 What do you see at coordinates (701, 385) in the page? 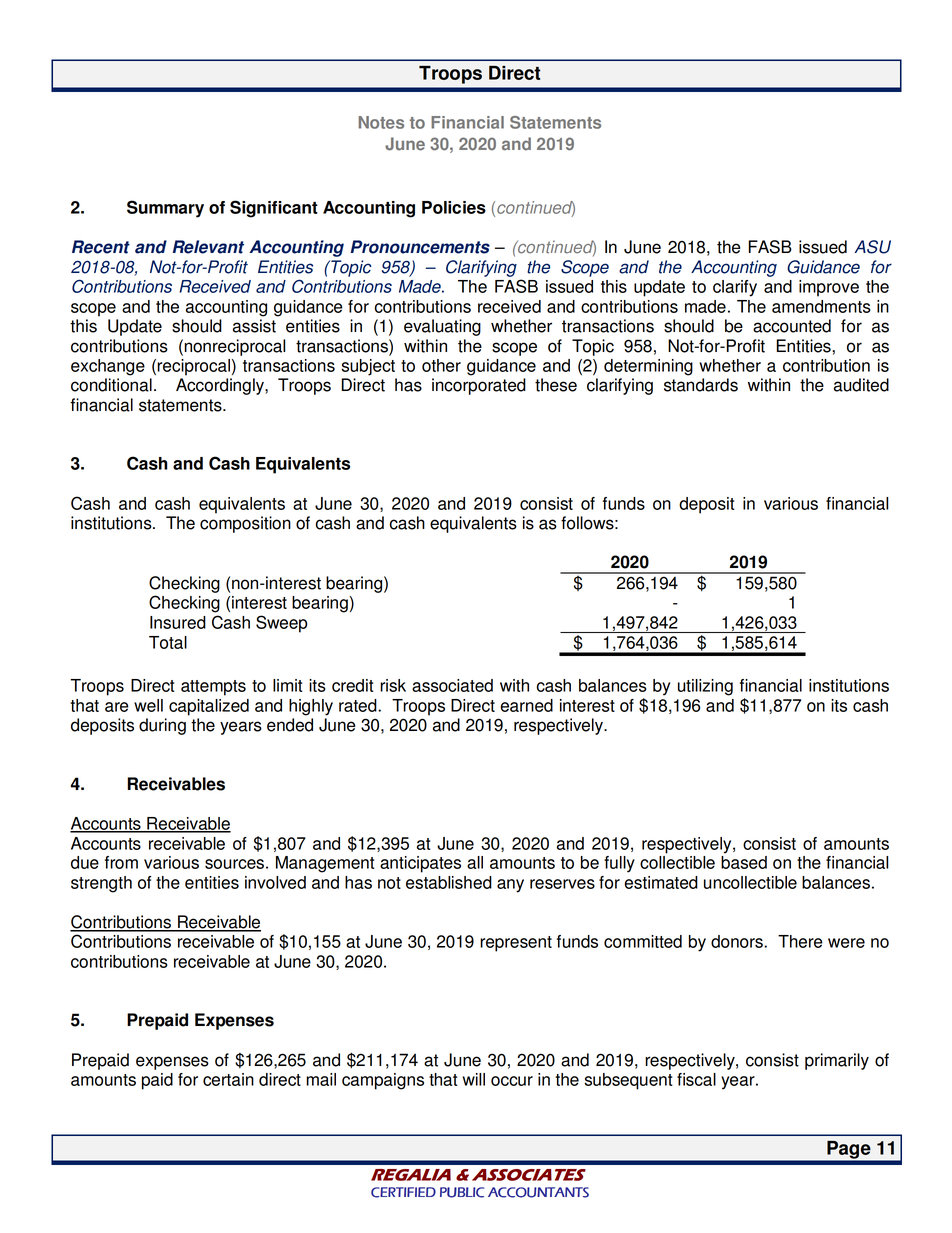
I see `standards` at bounding box center [701, 385].
